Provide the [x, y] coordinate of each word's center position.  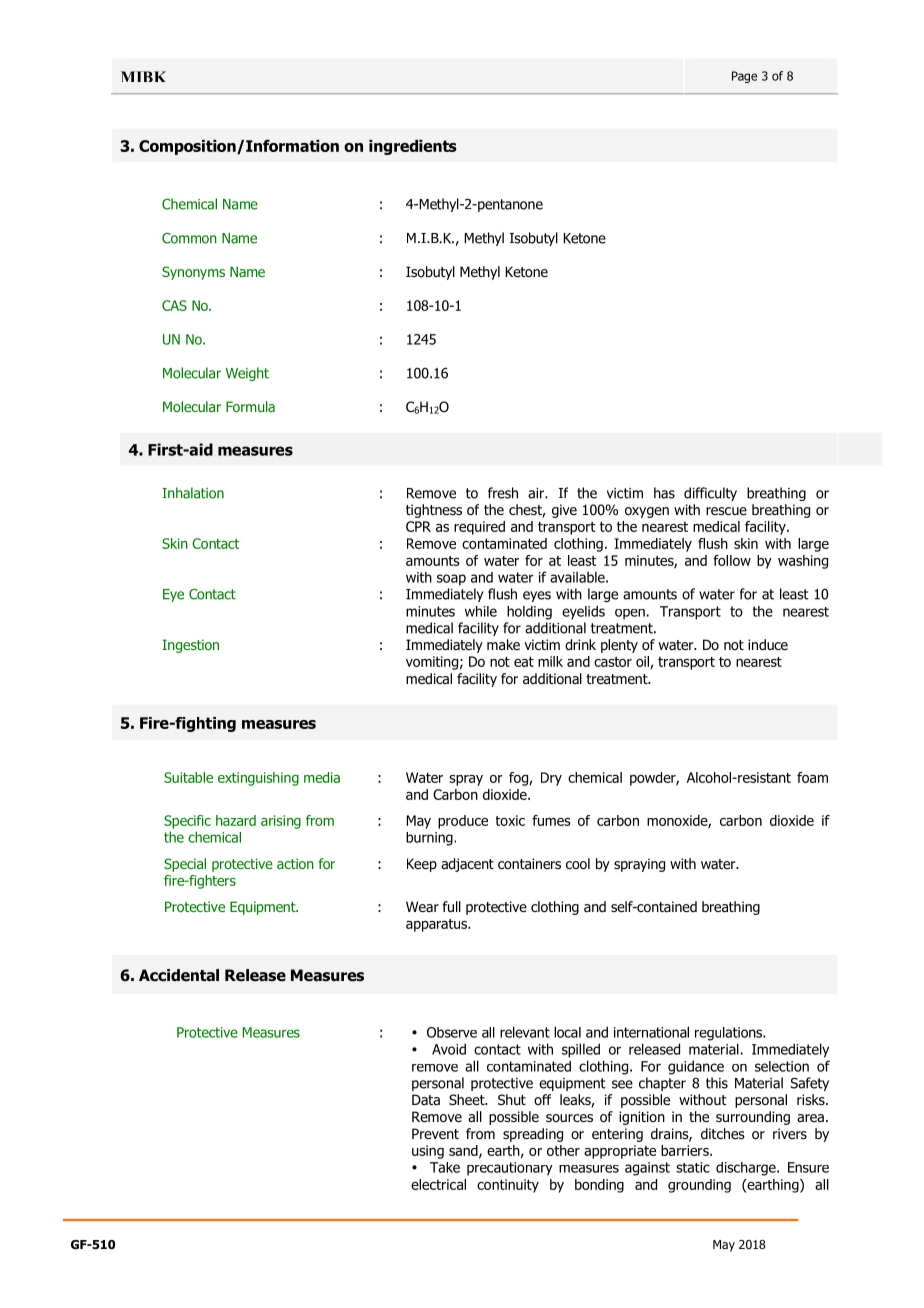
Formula [250, 406]
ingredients [413, 147]
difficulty [710, 494]
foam [812, 777]
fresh [503, 493]
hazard [236, 820]
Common [189, 238]
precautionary [510, 1169]
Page [744, 77]
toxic [510, 820]
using [428, 1152]
